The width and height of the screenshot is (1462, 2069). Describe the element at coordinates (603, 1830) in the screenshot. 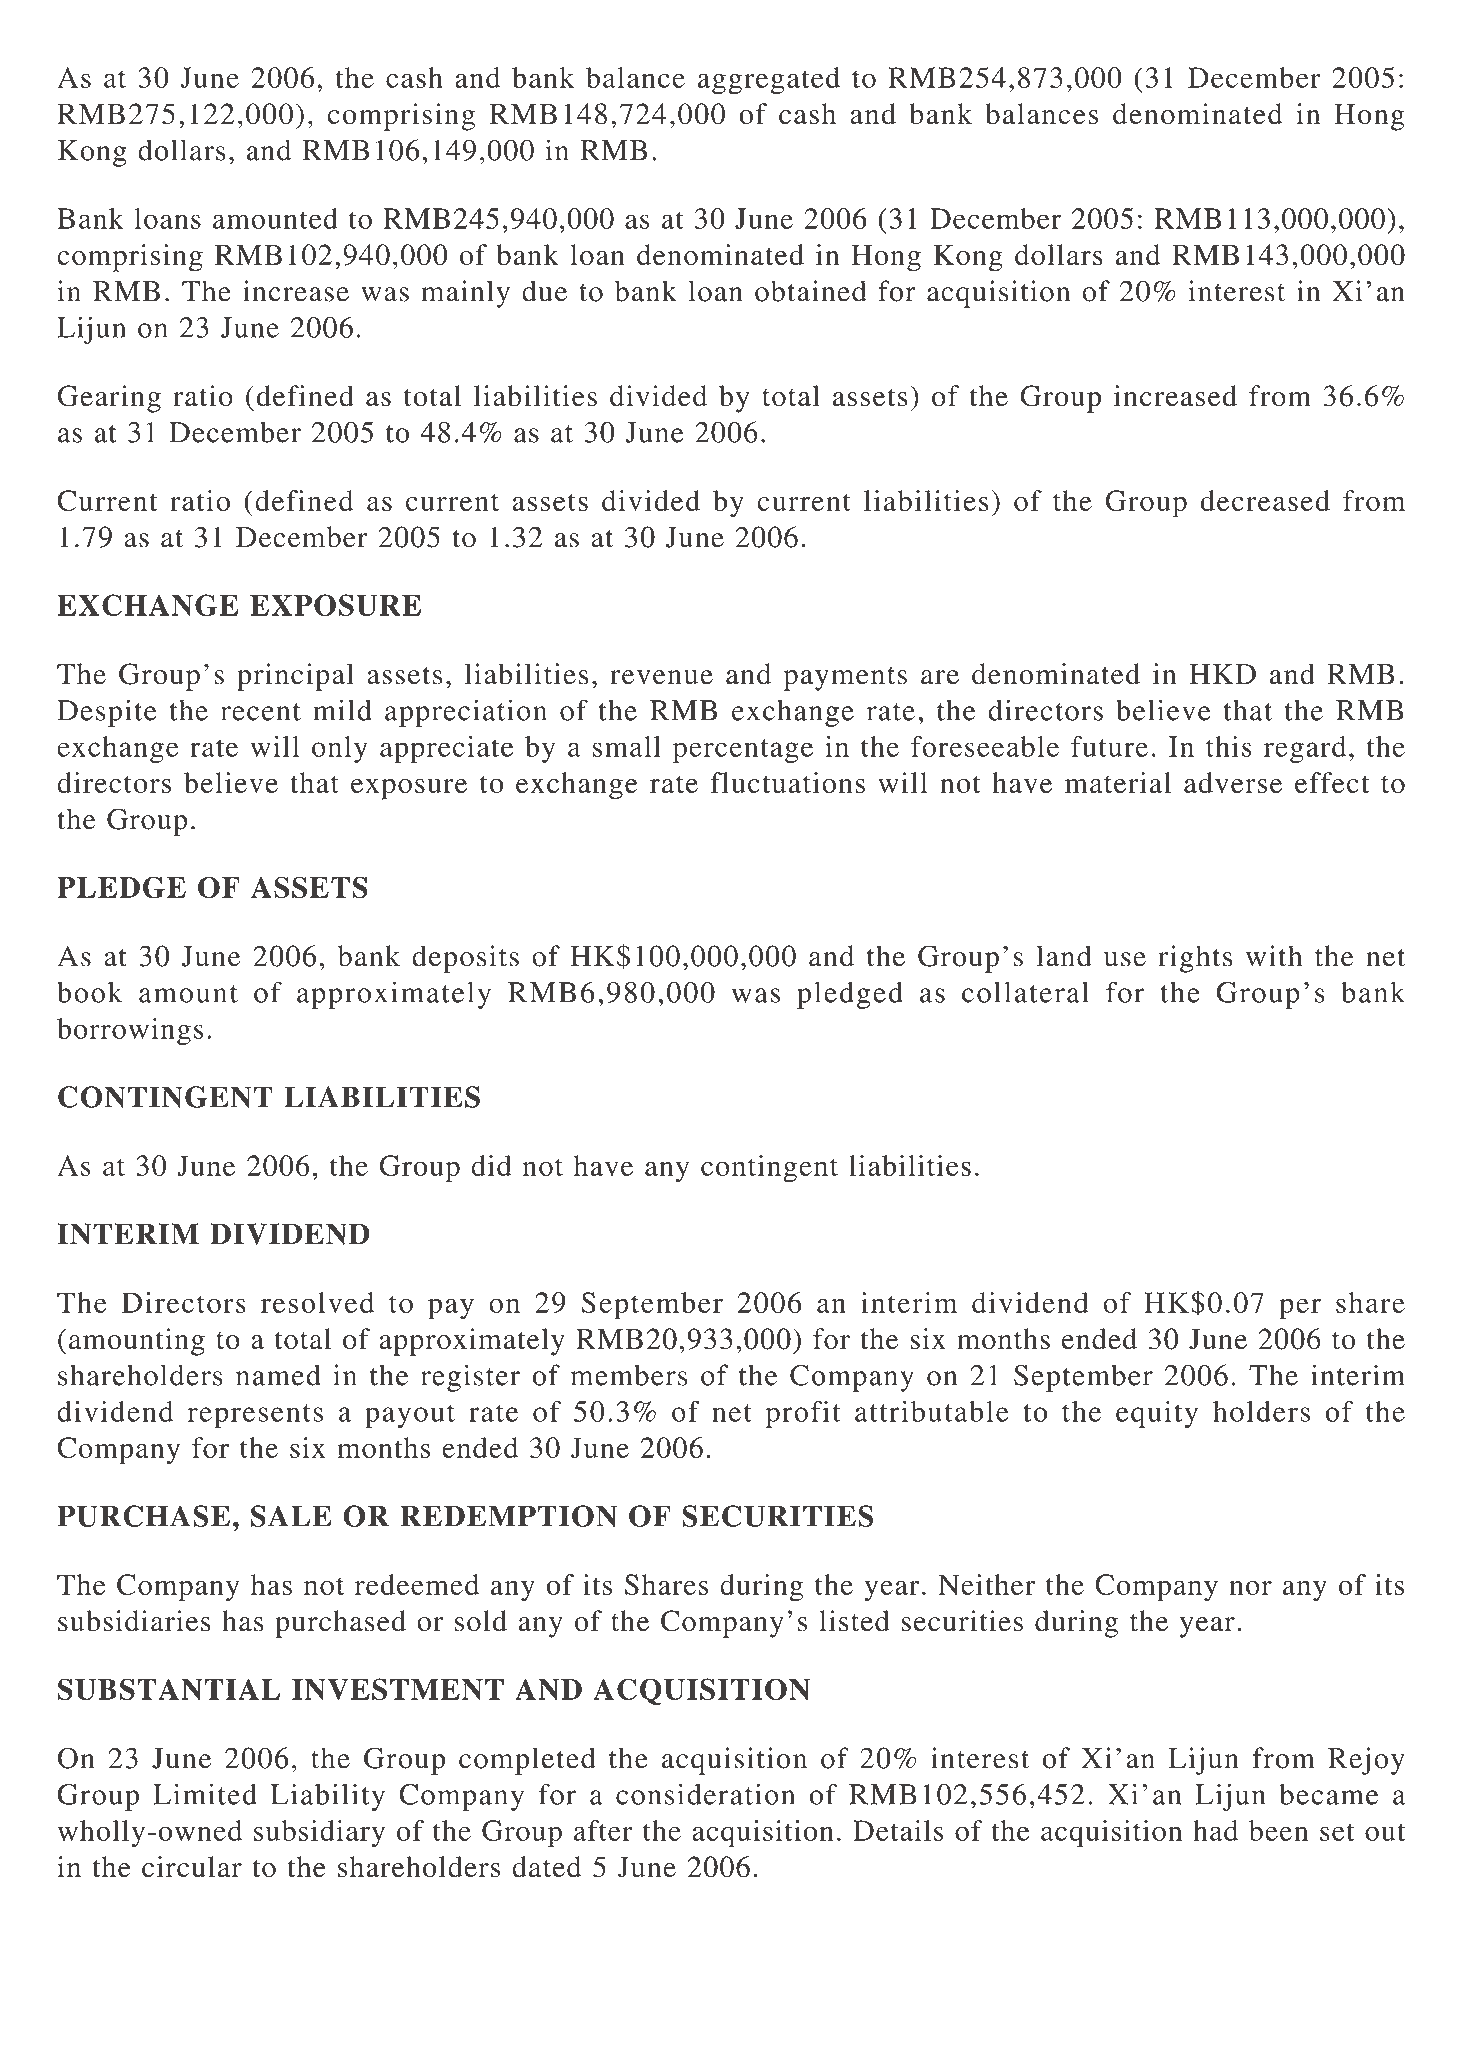

I see `after` at that location.
